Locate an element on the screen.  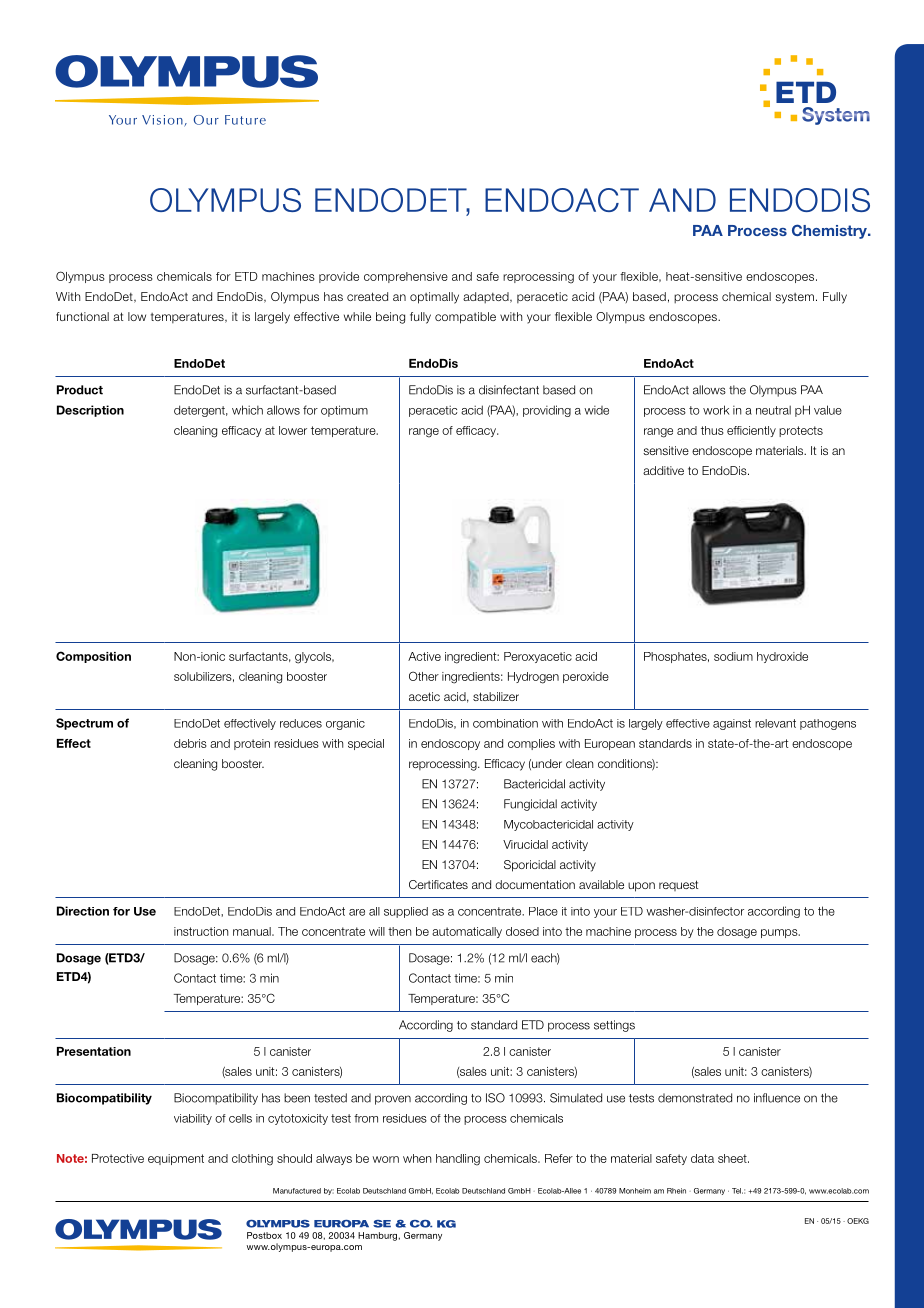
instruction is located at coordinates (201, 931).
